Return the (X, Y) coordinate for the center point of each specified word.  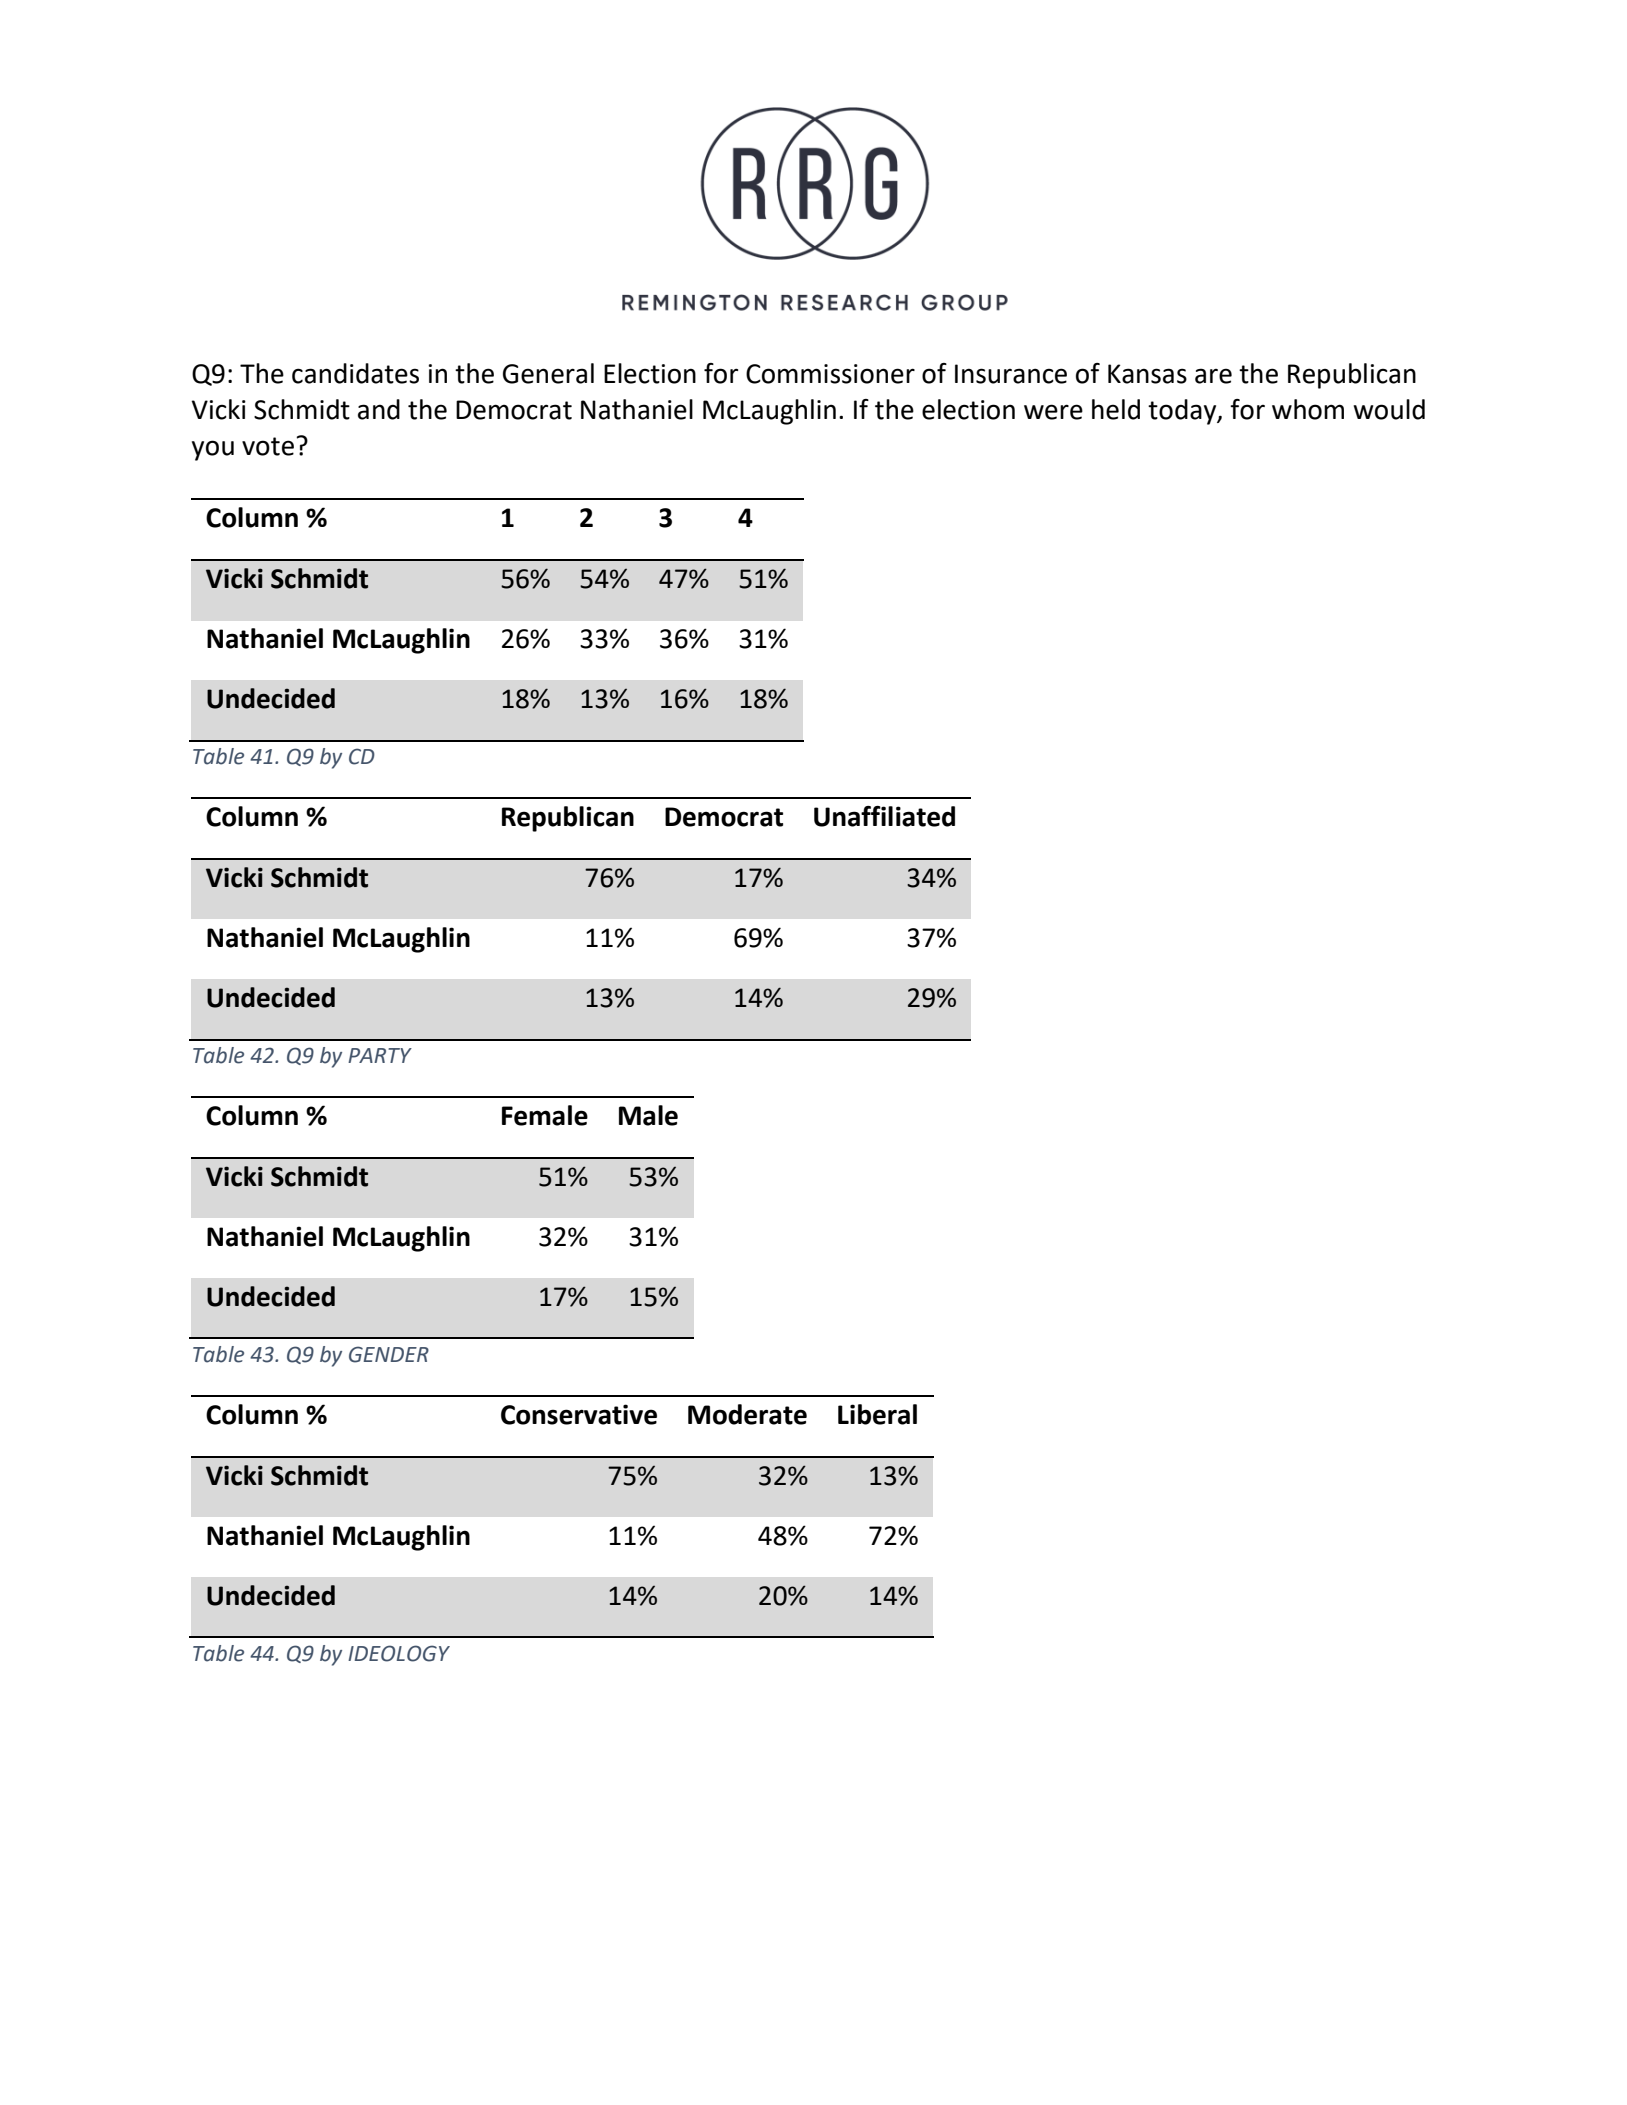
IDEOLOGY (399, 1653)
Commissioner (830, 374)
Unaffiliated (884, 816)
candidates (355, 373)
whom (1308, 409)
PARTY (380, 1055)
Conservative (579, 1414)
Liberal (877, 1414)
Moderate (747, 1414)
